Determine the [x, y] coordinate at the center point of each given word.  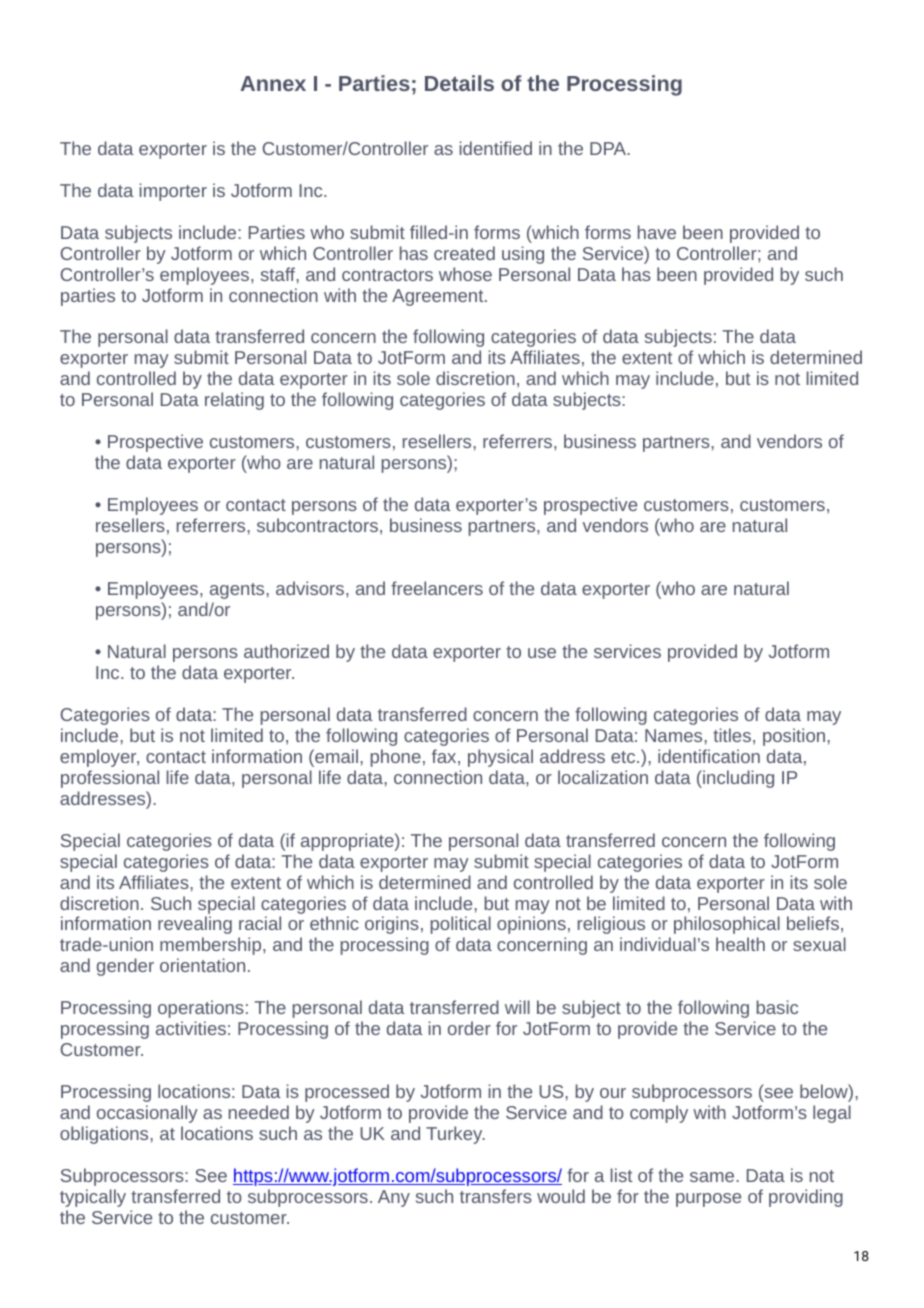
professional [110, 779]
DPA [609, 148]
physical [500, 758]
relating [234, 401]
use [542, 653]
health [740, 944]
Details [459, 83]
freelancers [437, 588]
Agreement [439, 297]
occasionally [147, 1114]
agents [237, 591]
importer [173, 192]
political [461, 925]
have [657, 232]
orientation [202, 965]
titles [732, 735]
